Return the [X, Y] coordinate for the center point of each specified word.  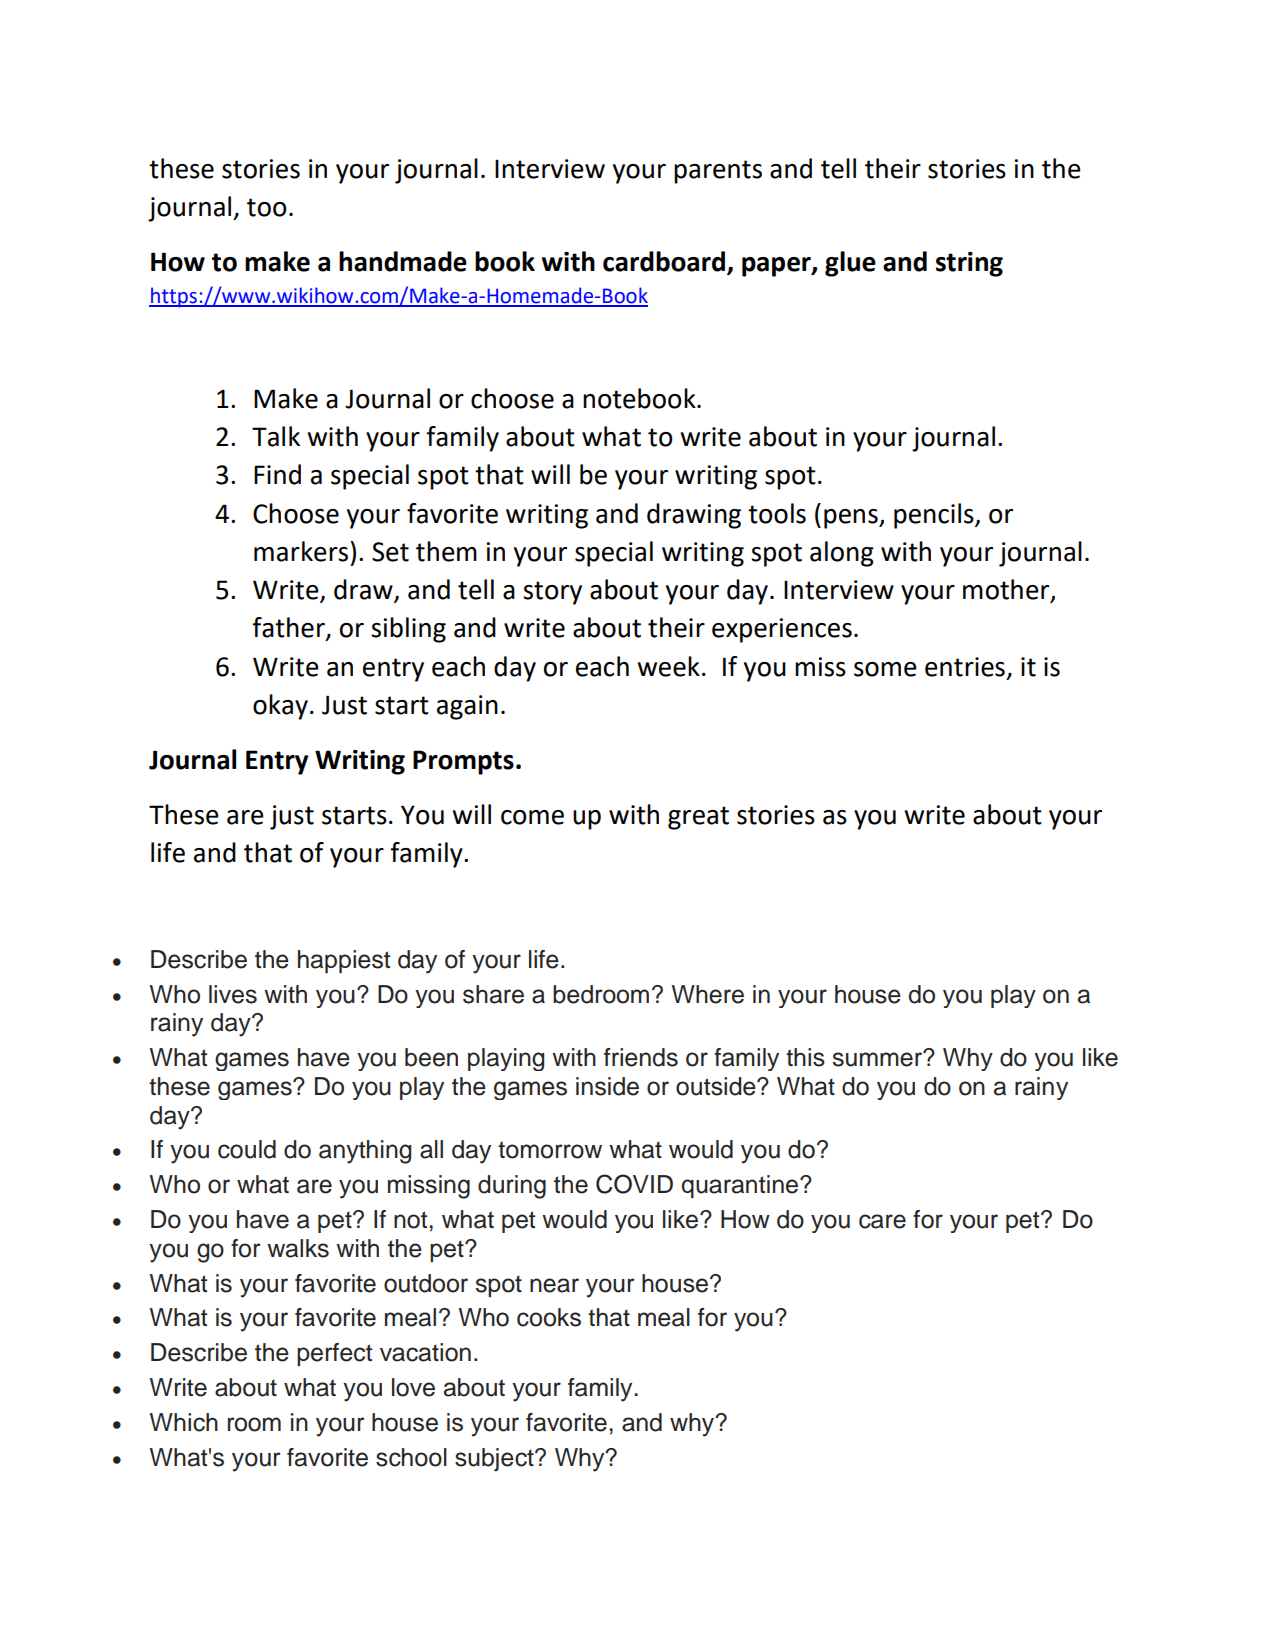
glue [850, 264]
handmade [403, 261]
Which [184, 1422]
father [289, 628]
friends [641, 1057]
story [552, 593]
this [805, 1057]
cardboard [664, 261]
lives [233, 994]
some [885, 669]
